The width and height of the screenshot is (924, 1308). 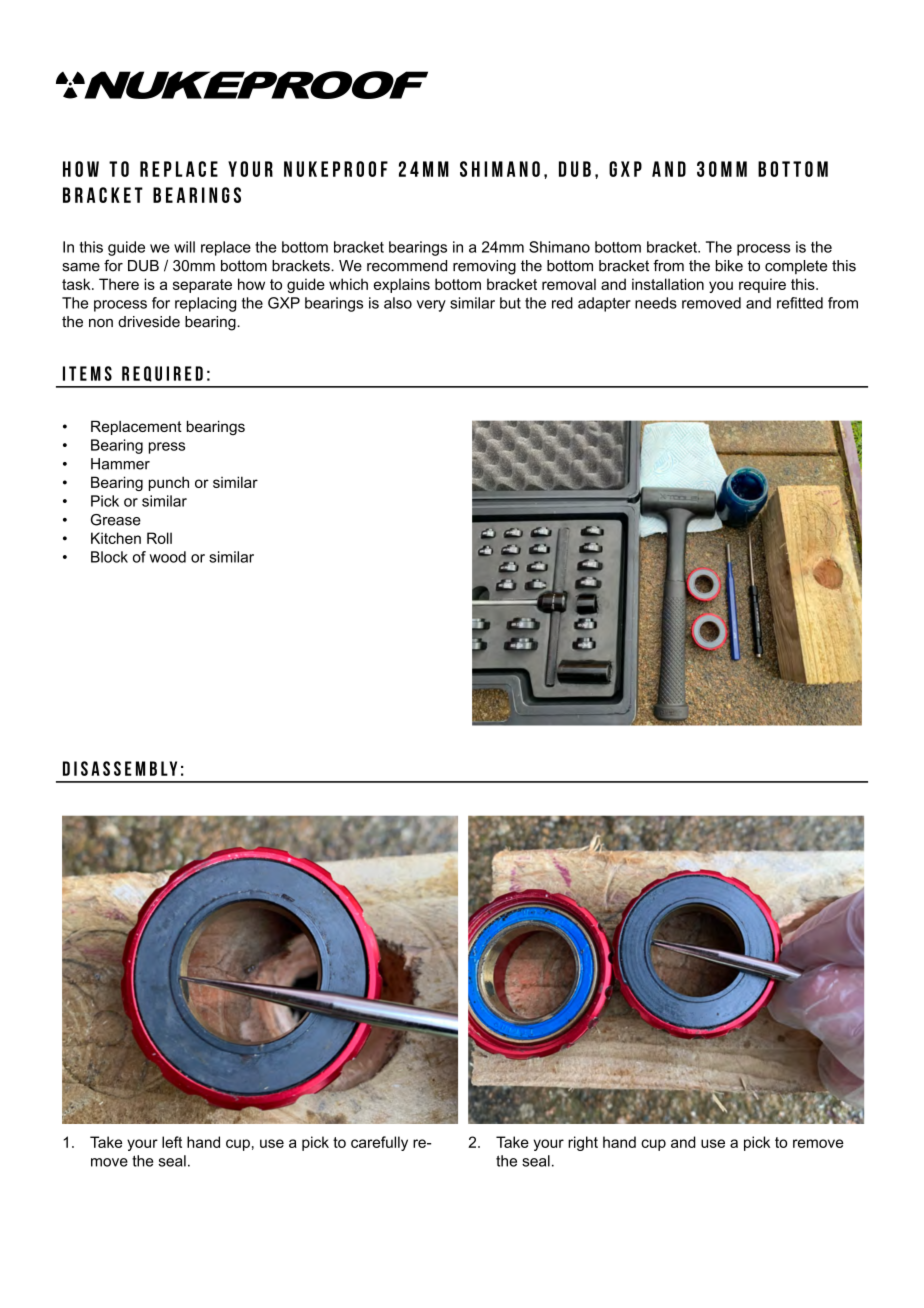 I want to click on refitted, so click(x=800, y=303).
